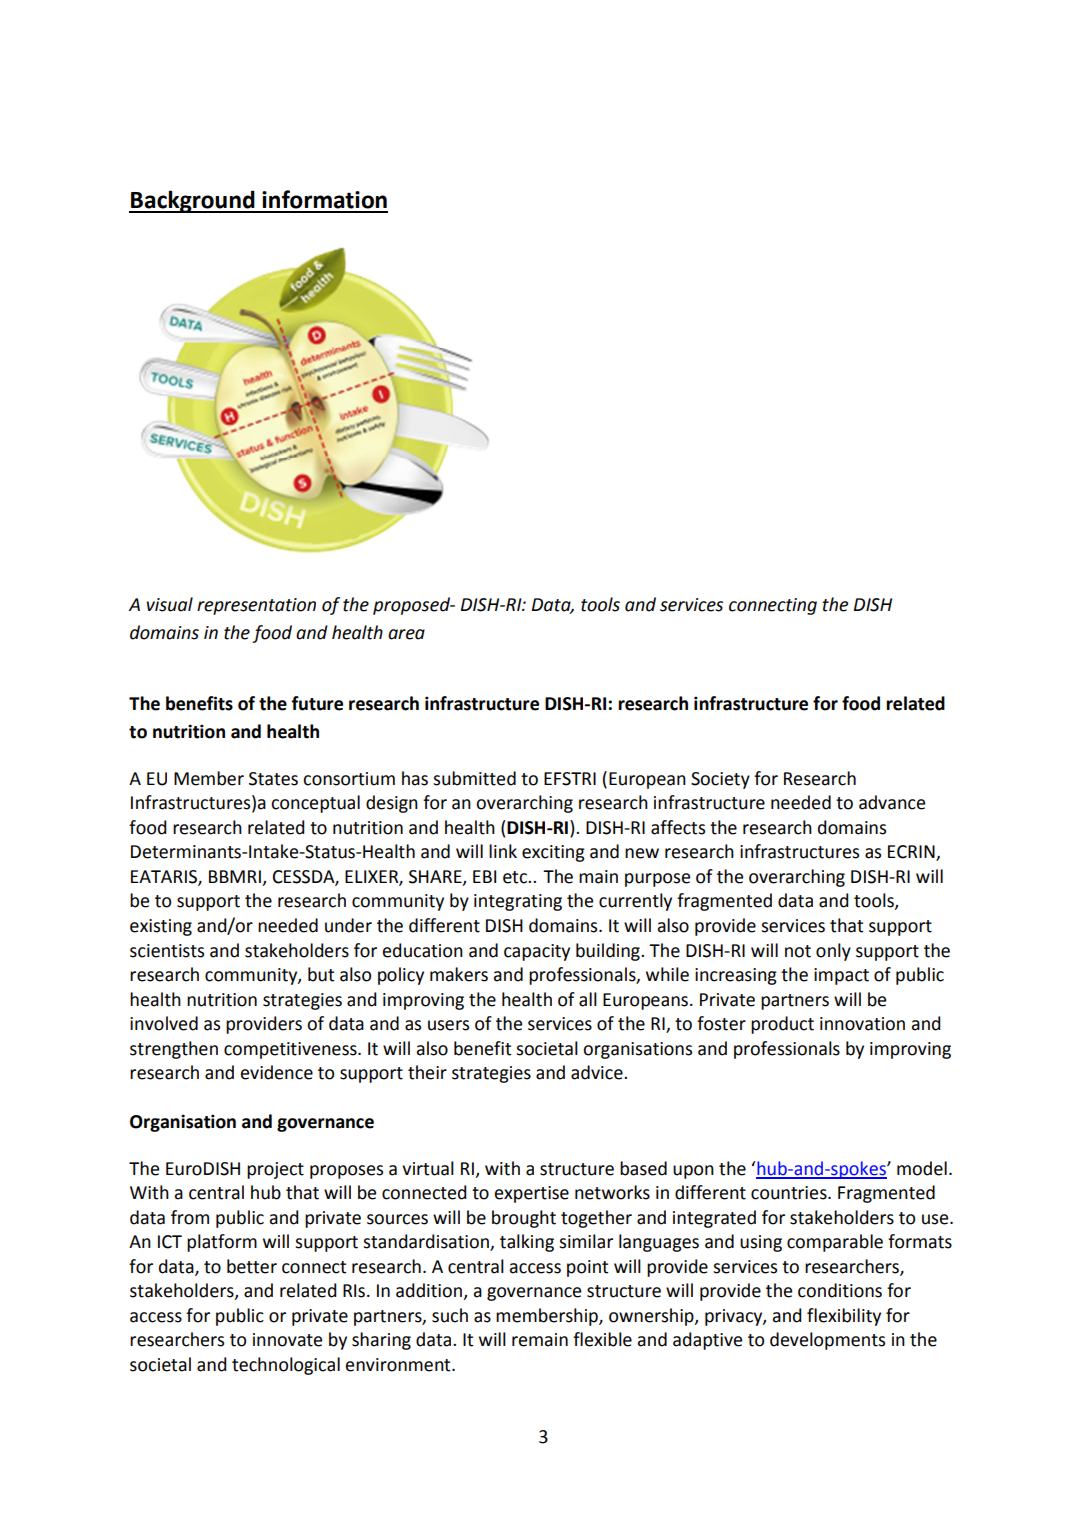  What do you see at coordinates (678, 827) in the screenshot?
I see `affects` at bounding box center [678, 827].
